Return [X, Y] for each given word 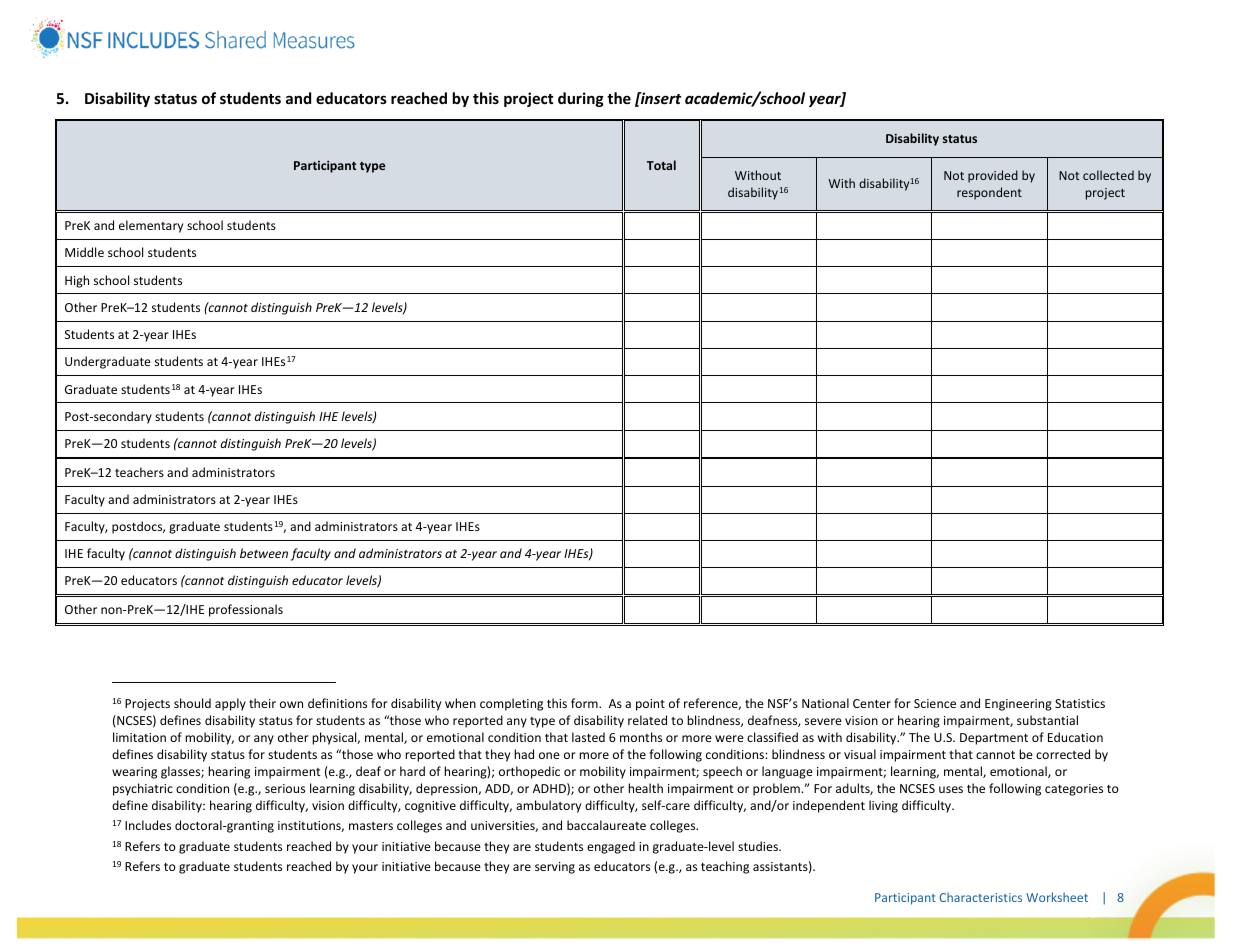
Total [661, 165]
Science [935, 703]
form [585, 703]
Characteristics [980, 897]
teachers [139, 472]
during [581, 99]
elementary [151, 226]
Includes [148, 825]
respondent [989, 193]
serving [555, 868]
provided [993, 176]
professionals [246, 610]
